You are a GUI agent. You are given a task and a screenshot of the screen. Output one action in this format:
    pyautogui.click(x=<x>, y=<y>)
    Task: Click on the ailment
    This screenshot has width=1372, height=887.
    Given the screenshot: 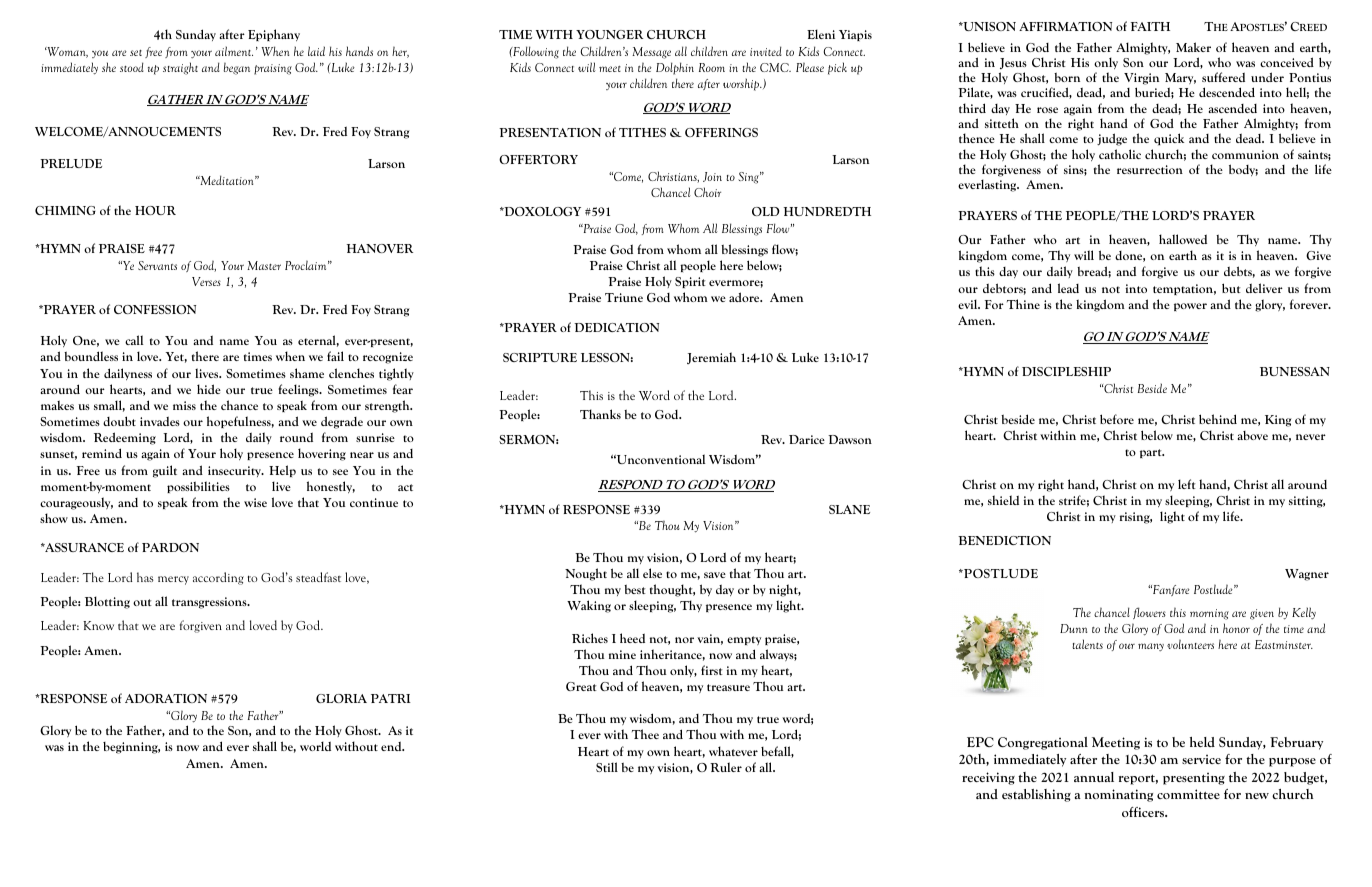 What is the action you would take?
    pyautogui.click(x=234, y=51)
